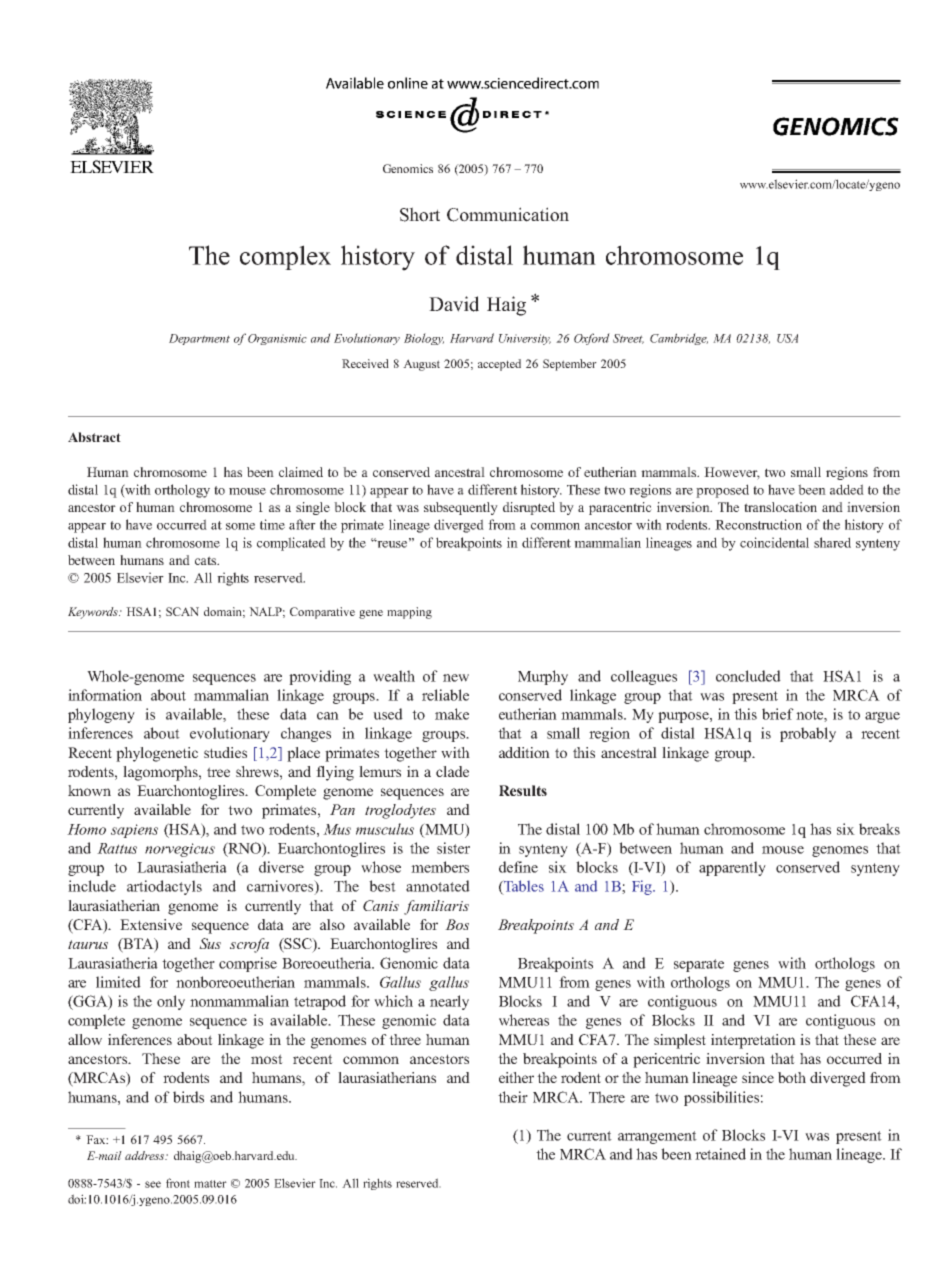 The image size is (952, 1271). What do you see at coordinates (732, 868) in the screenshot?
I see `apparently` at bounding box center [732, 868].
